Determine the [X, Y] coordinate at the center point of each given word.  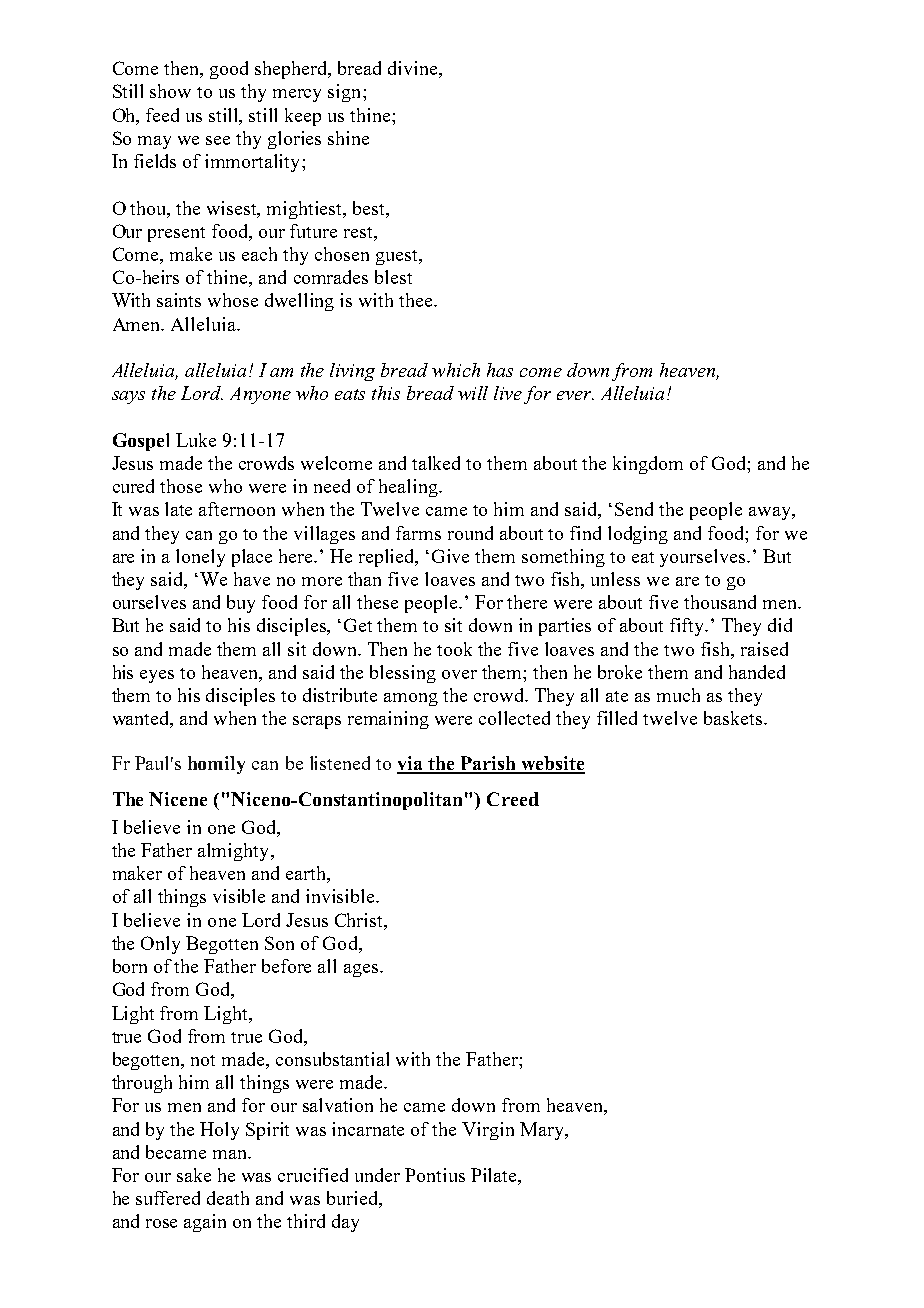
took [454, 649]
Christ [360, 920]
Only [160, 945]
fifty [688, 627]
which [456, 370]
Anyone [260, 395]
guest [398, 257]
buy [241, 604]
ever [575, 395]
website [552, 764]
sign [346, 93]
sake [194, 1175]
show [170, 91]
